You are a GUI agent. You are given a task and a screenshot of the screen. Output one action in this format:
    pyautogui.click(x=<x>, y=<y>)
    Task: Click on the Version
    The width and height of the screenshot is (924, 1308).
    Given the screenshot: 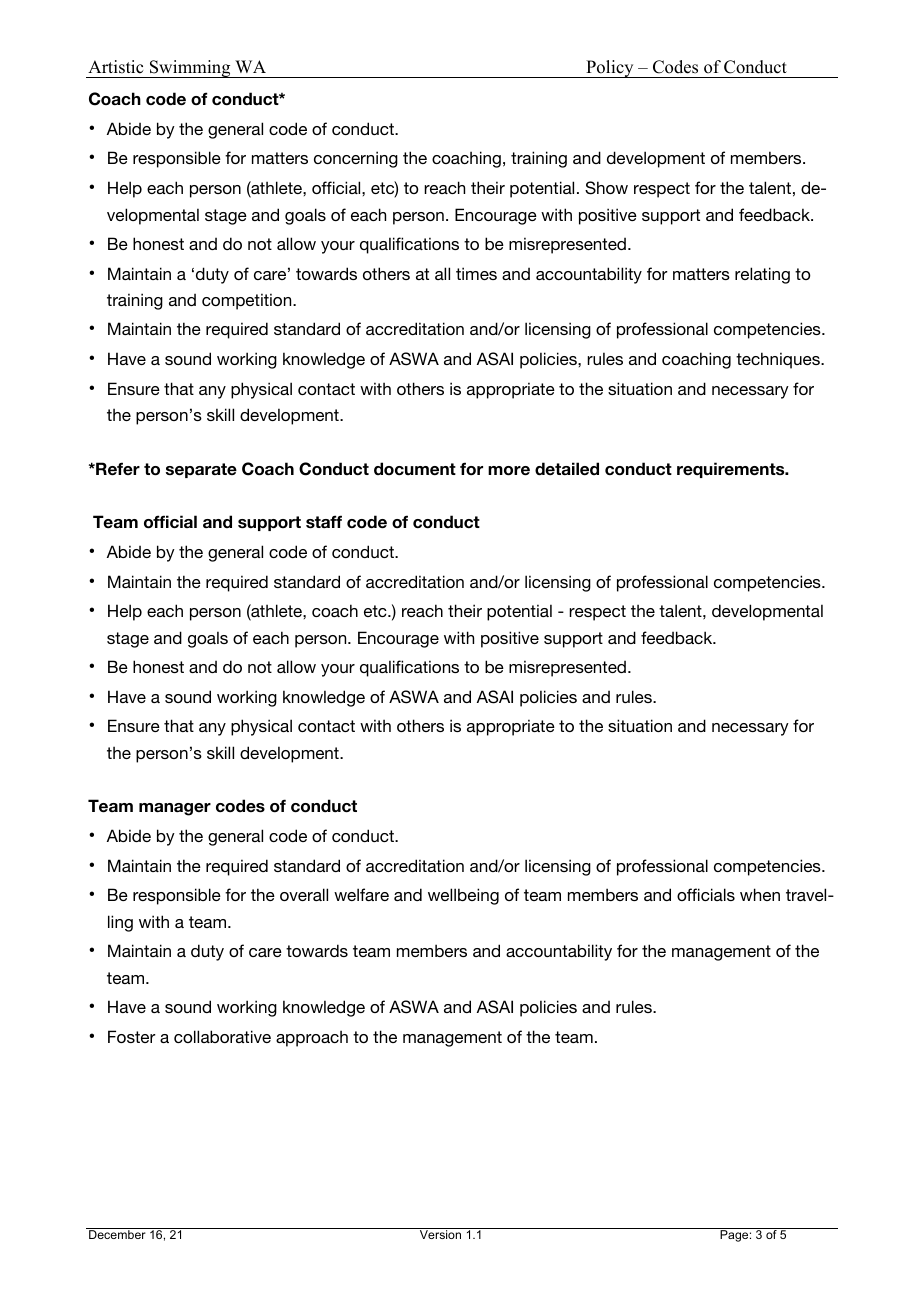 What is the action you would take?
    pyautogui.click(x=440, y=1234)
